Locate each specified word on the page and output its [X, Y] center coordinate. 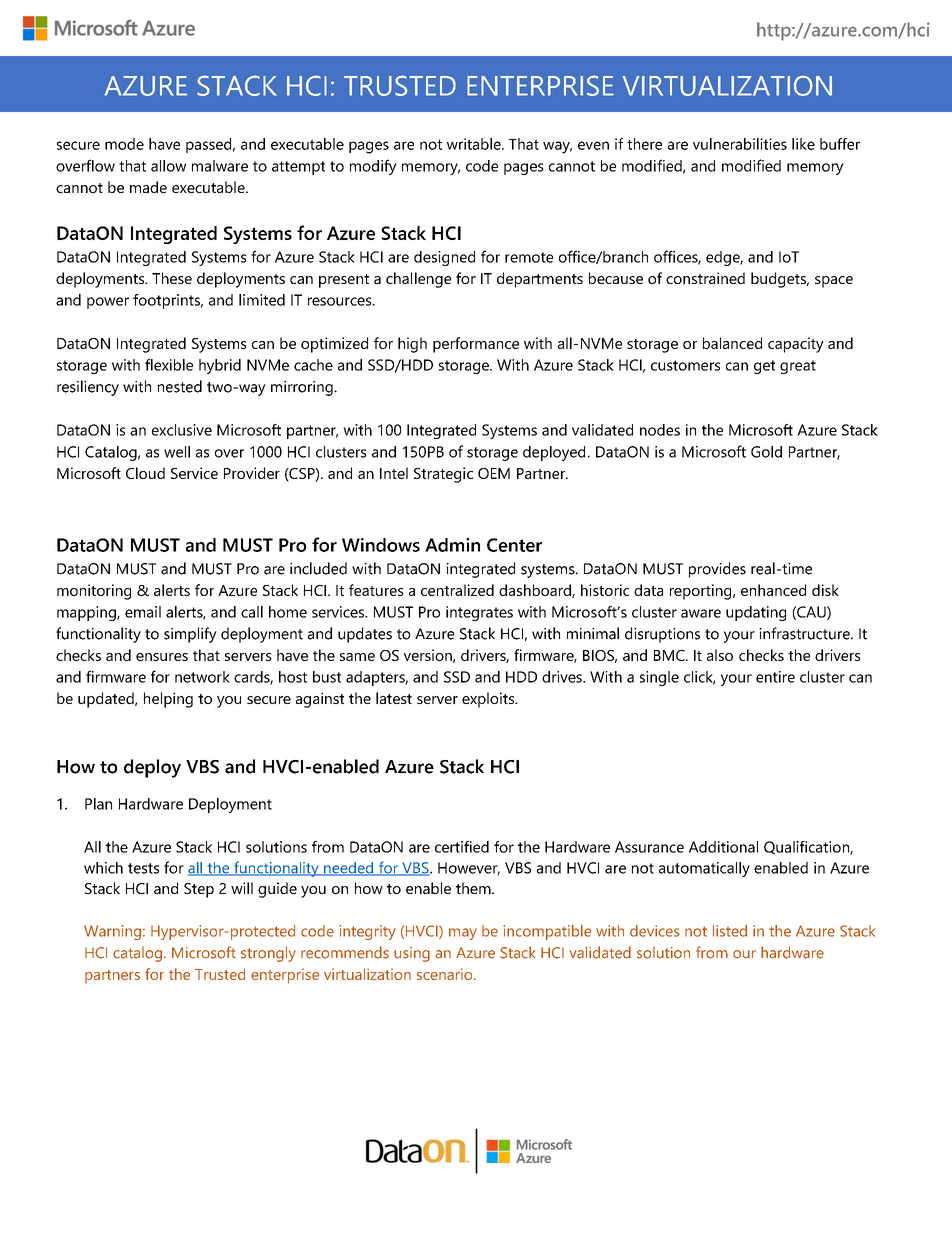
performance [476, 345]
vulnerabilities [740, 144]
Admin [452, 545]
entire [775, 677]
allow [168, 166]
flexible [169, 365]
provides [717, 570]
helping [168, 700]
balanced [732, 343]
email [143, 612]
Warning [112, 932]
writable [475, 144]
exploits [489, 700]
